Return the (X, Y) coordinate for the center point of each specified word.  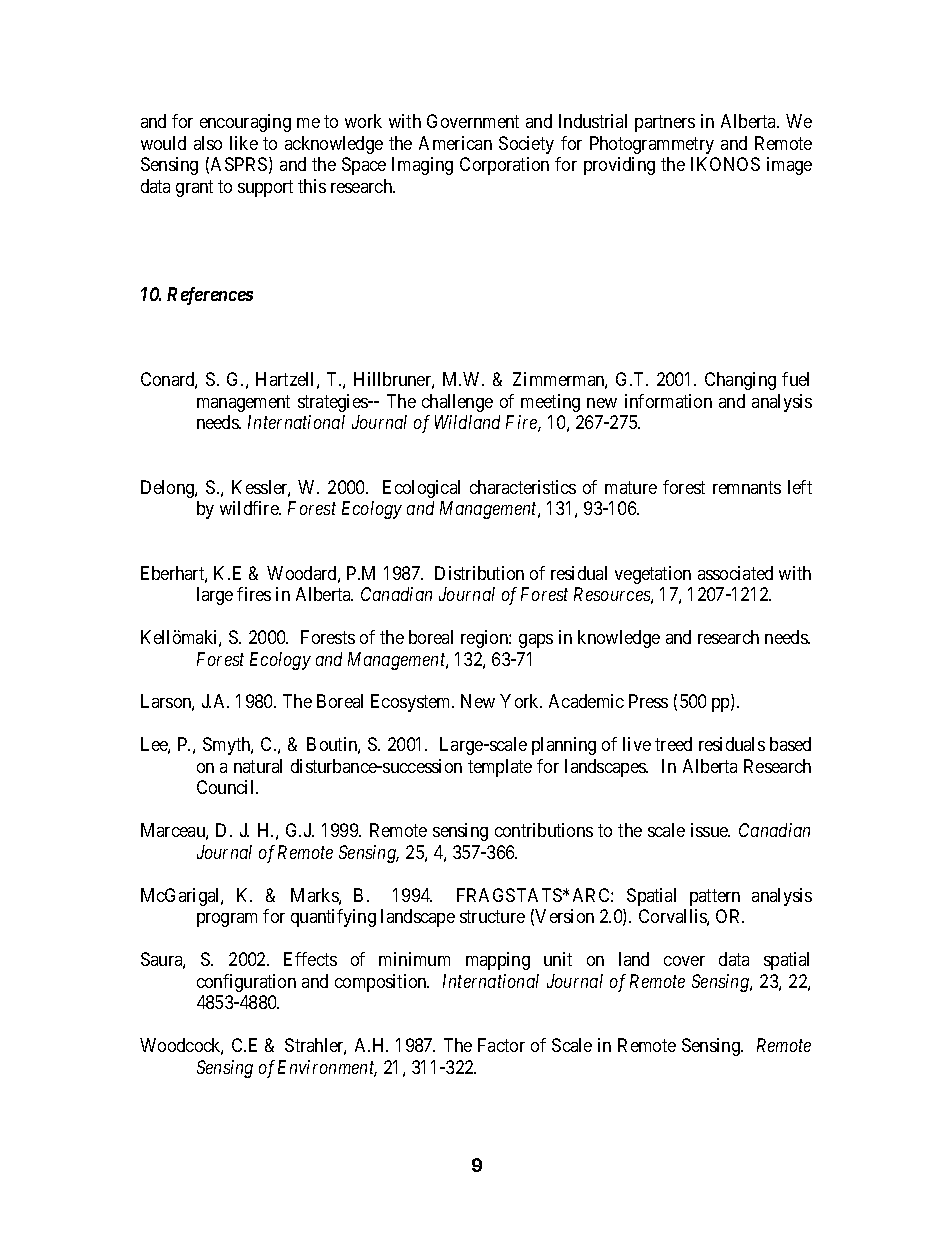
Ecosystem (412, 703)
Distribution (479, 573)
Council (227, 787)
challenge (457, 403)
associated (735, 573)
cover (684, 961)
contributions (544, 830)
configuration (246, 983)
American (455, 143)
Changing (740, 381)
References (210, 296)
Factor (501, 1045)
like (244, 143)
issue (710, 830)
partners (665, 124)
